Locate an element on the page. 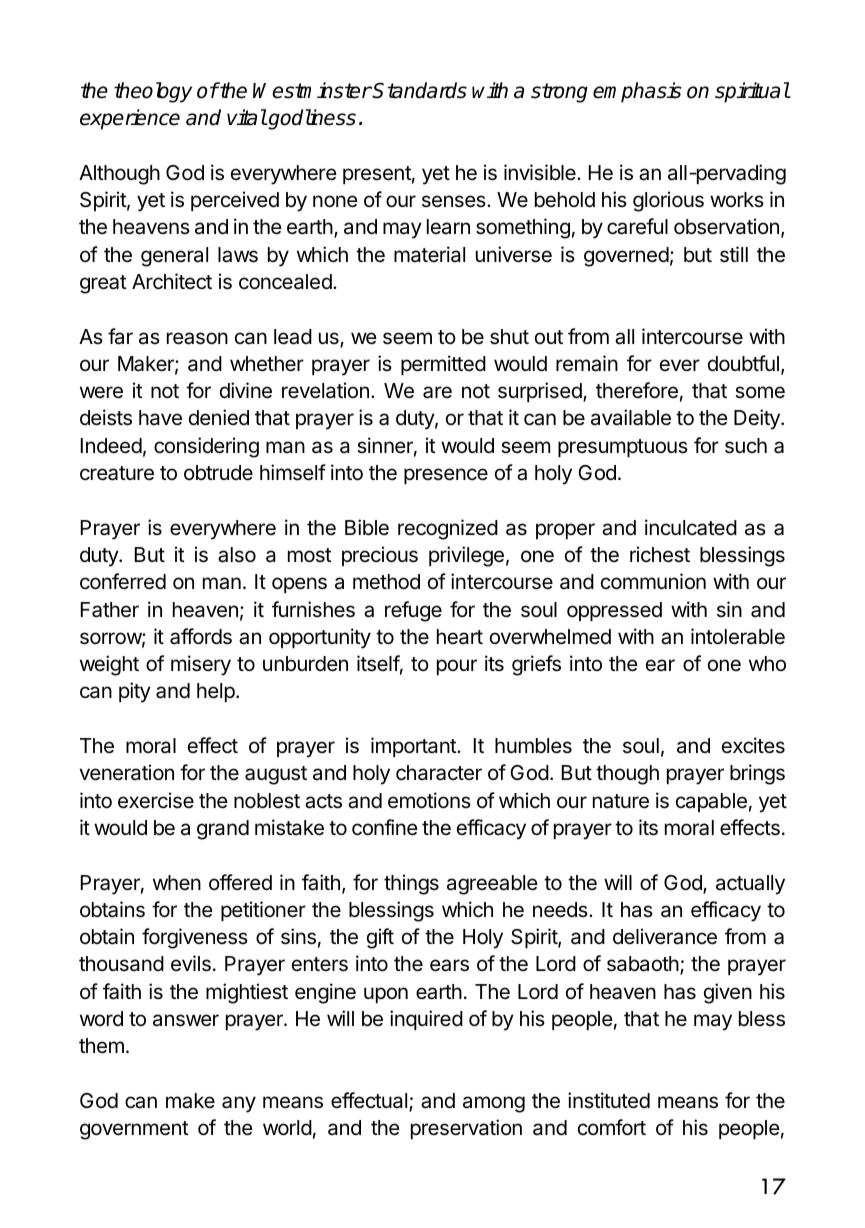 Image resolution: width=865 pixels, height=1228 pixels. Standards is located at coordinates (419, 90).
